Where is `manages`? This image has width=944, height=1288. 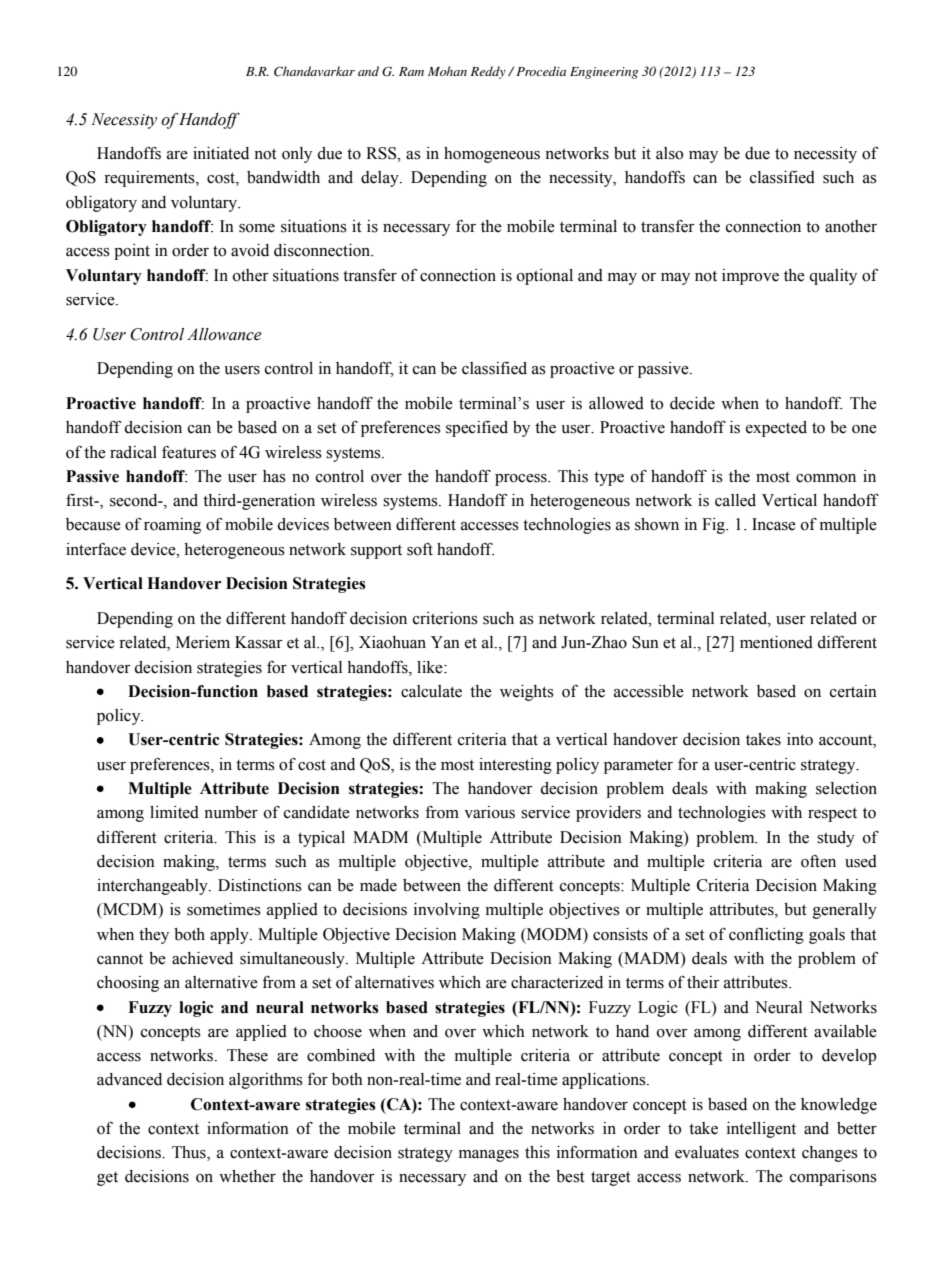 manages is located at coordinates (489, 1156).
